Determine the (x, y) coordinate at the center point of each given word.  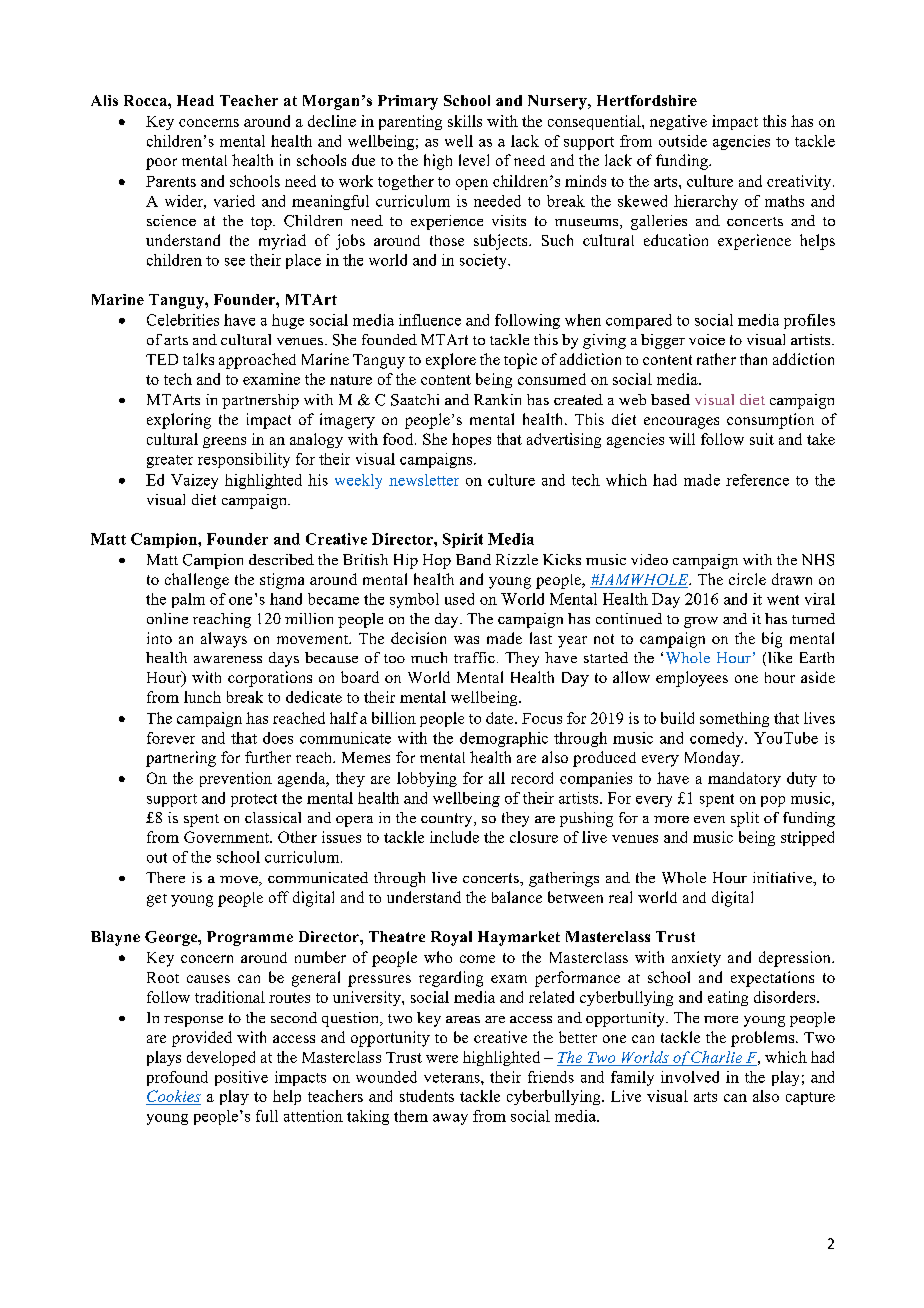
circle (747, 579)
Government (227, 837)
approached (257, 361)
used (459, 599)
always (224, 640)
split (745, 819)
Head (195, 100)
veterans (453, 1078)
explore (451, 361)
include (454, 837)
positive (241, 1078)
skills (465, 121)
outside (683, 141)
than (753, 359)
